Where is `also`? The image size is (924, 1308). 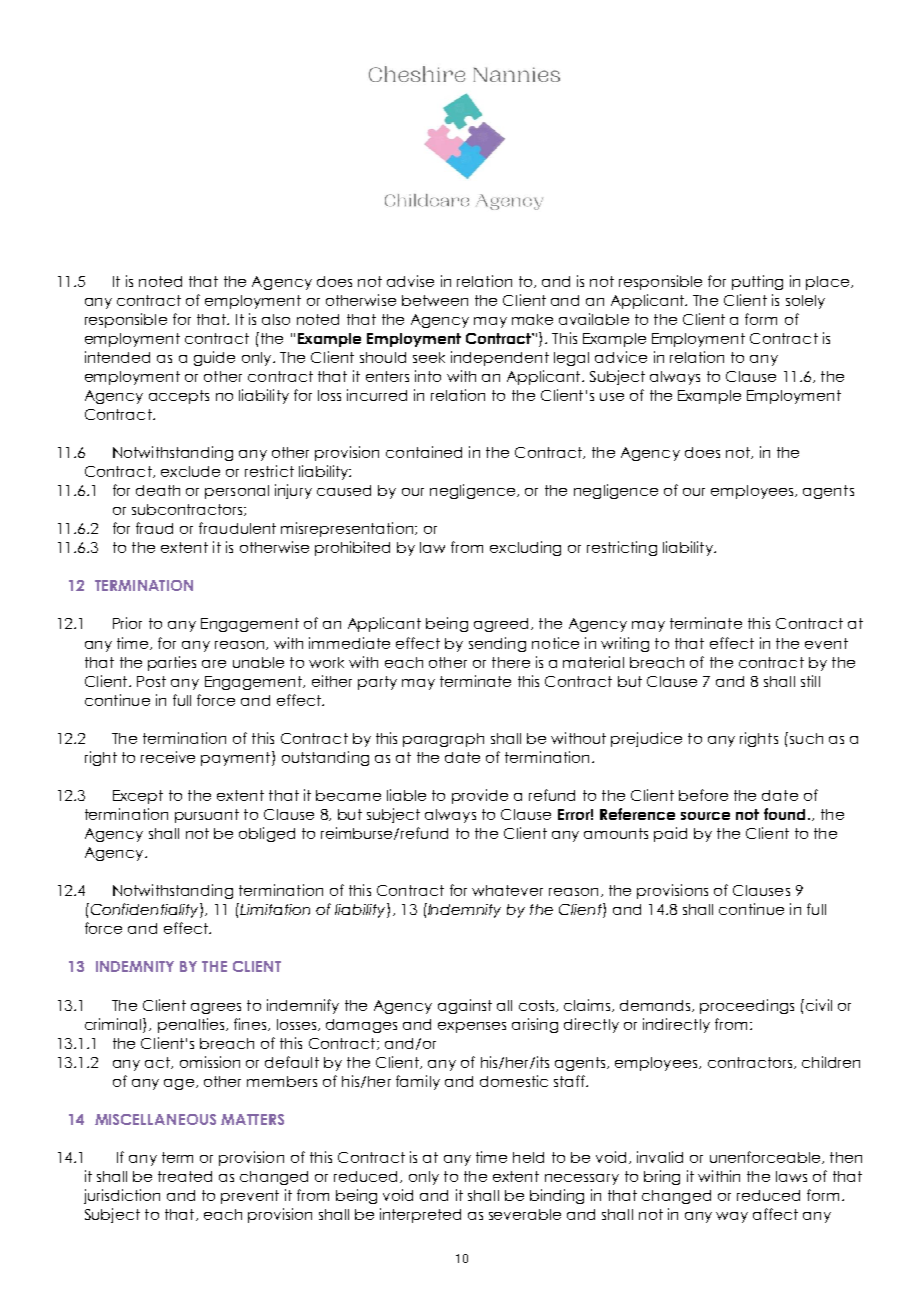 also is located at coordinates (276, 319).
